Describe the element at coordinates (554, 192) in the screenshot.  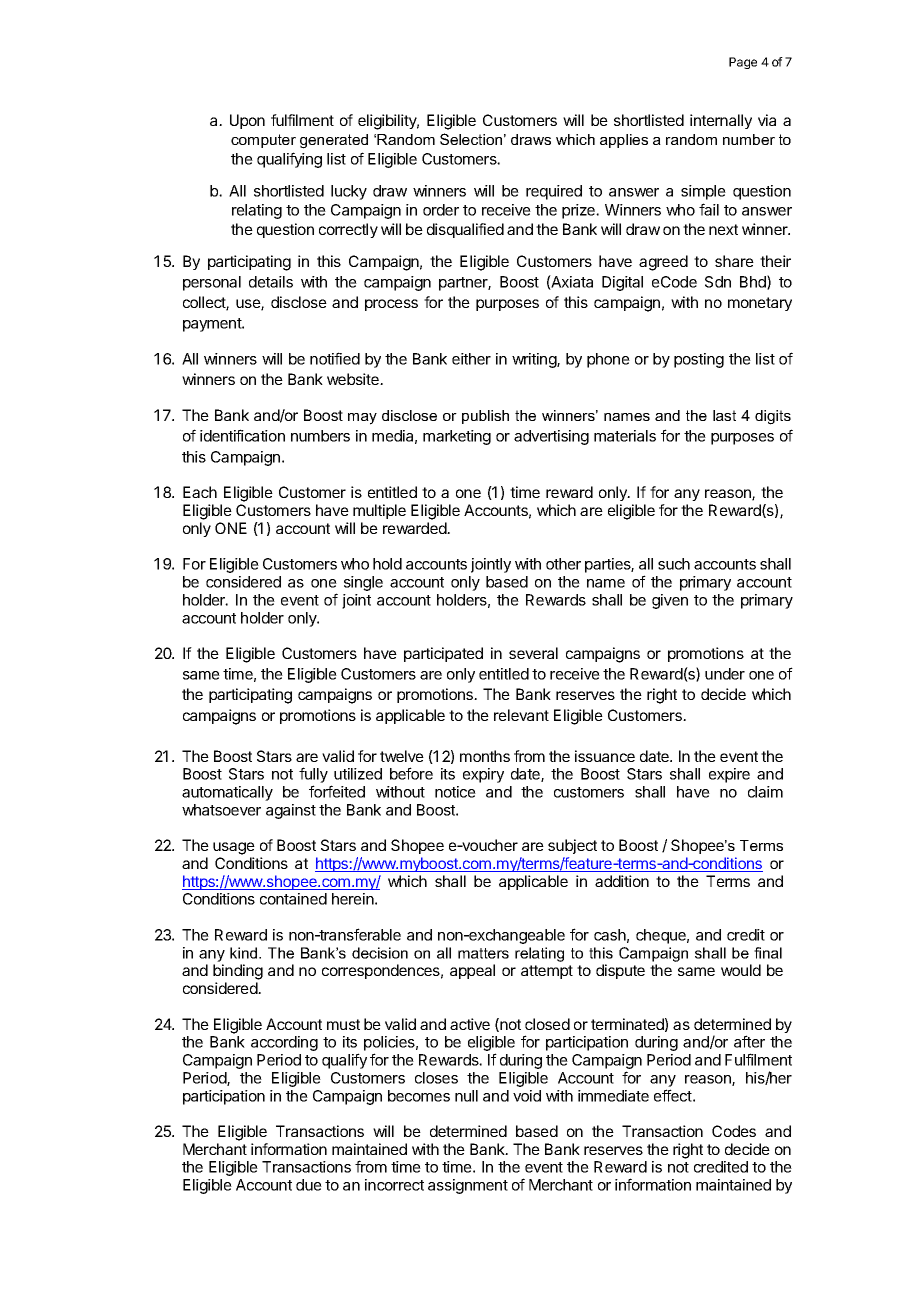
I see `required` at that location.
